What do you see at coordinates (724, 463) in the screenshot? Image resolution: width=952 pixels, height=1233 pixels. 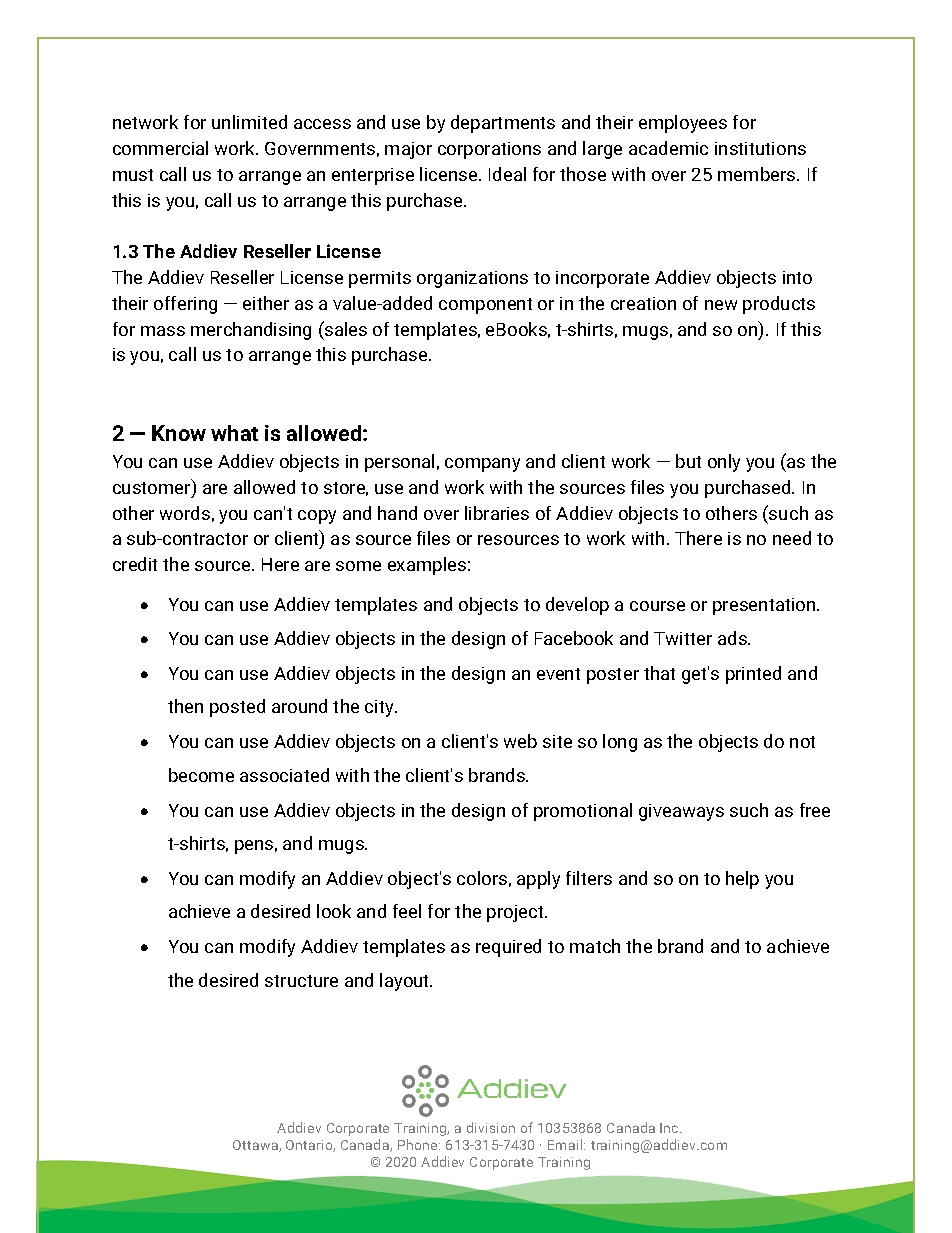 I see `only` at bounding box center [724, 463].
